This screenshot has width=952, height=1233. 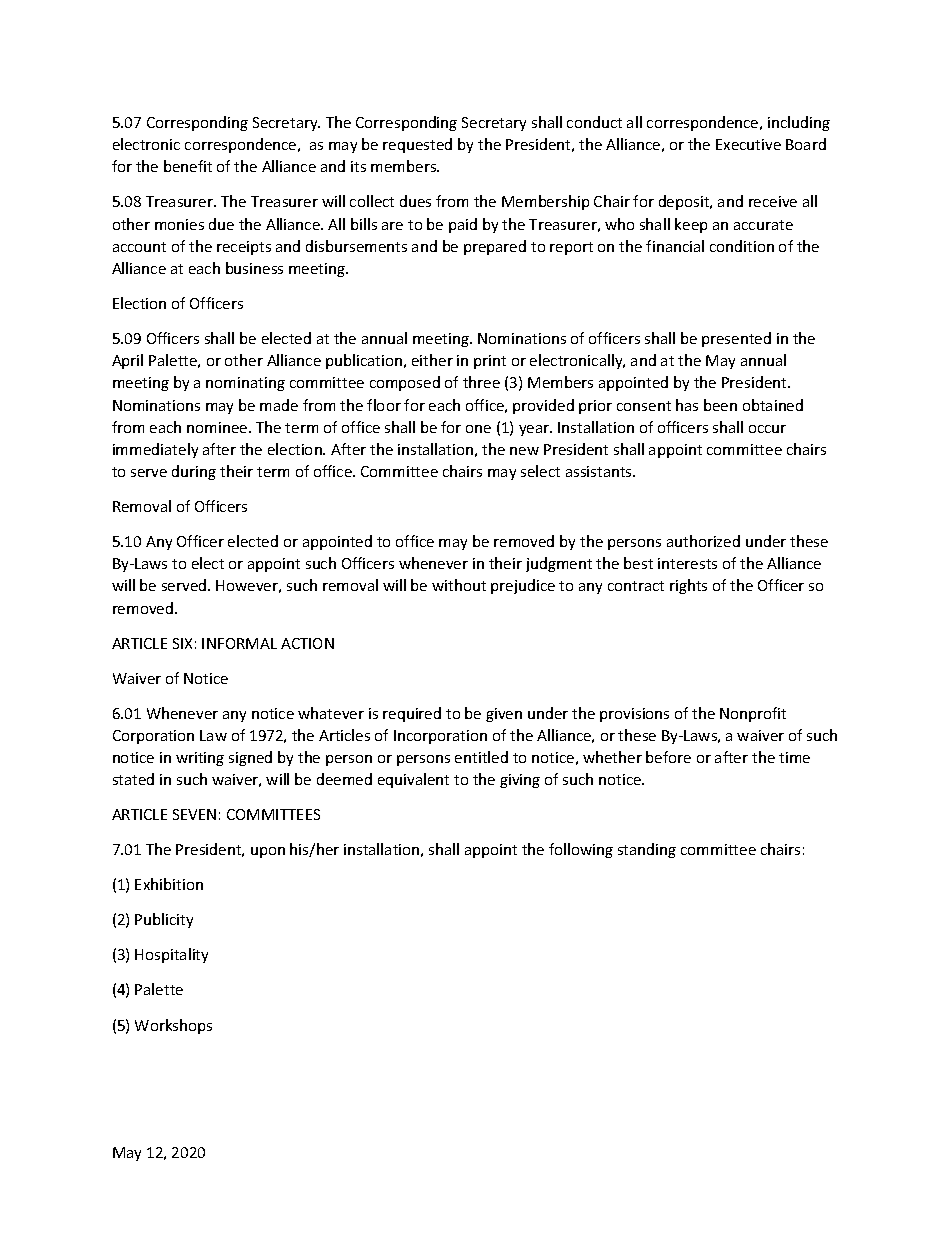 What do you see at coordinates (200, 759) in the screenshot?
I see `writing` at bounding box center [200, 759].
